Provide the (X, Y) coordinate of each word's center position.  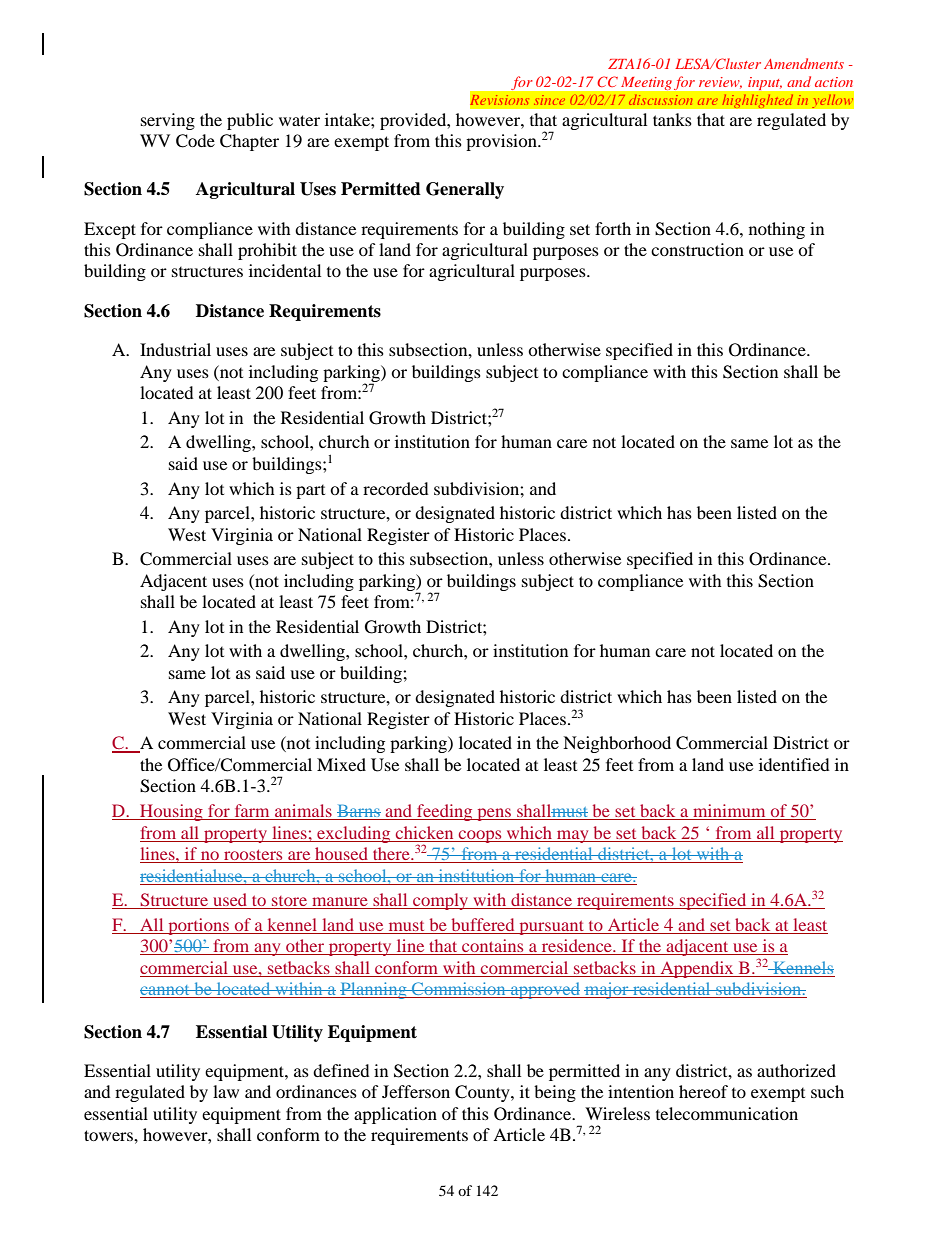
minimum (729, 812)
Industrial (175, 349)
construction (697, 249)
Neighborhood (617, 744)
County (483, 1093)
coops (480, 836)
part (310, 492)
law (226, 1091)
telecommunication (727, 1113)
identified (794, 764)
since (549, 100)
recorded (396, 488)
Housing (171, 812)
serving (168, 121)
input (765, 83)
